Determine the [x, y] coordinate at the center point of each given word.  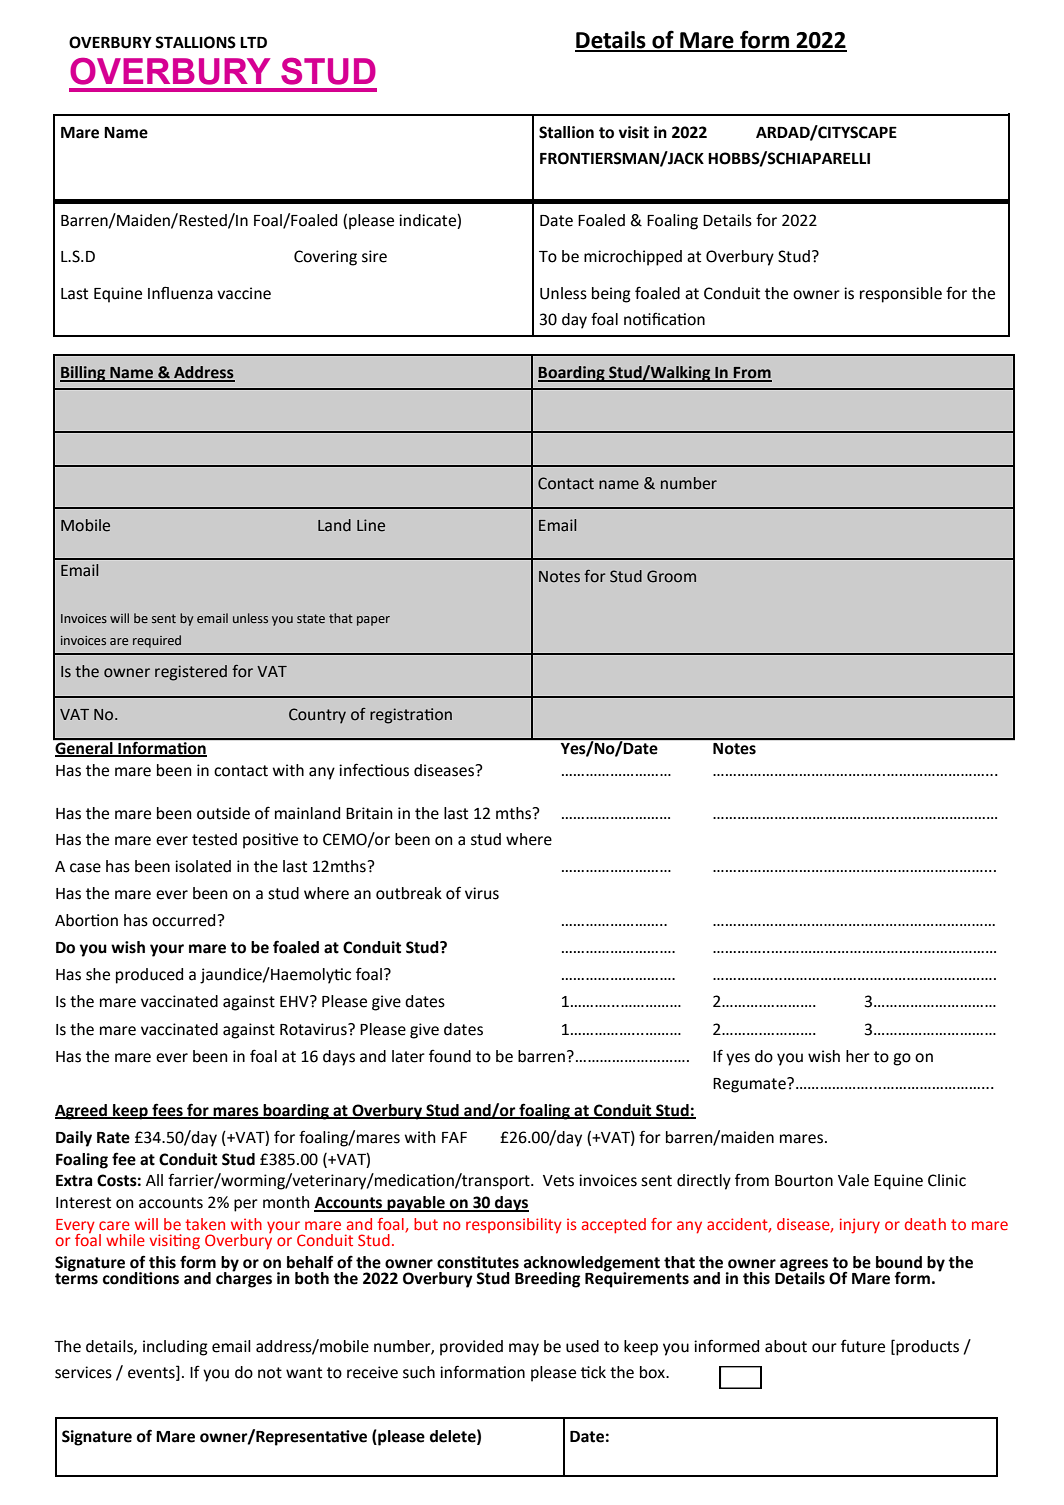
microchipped [633, 258]
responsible [901, 295]
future [863, 1346]
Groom [671, 576]
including [175, 1348]
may [524, 1349]
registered [191, 673]
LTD [253, 42]
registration [411, 716]
